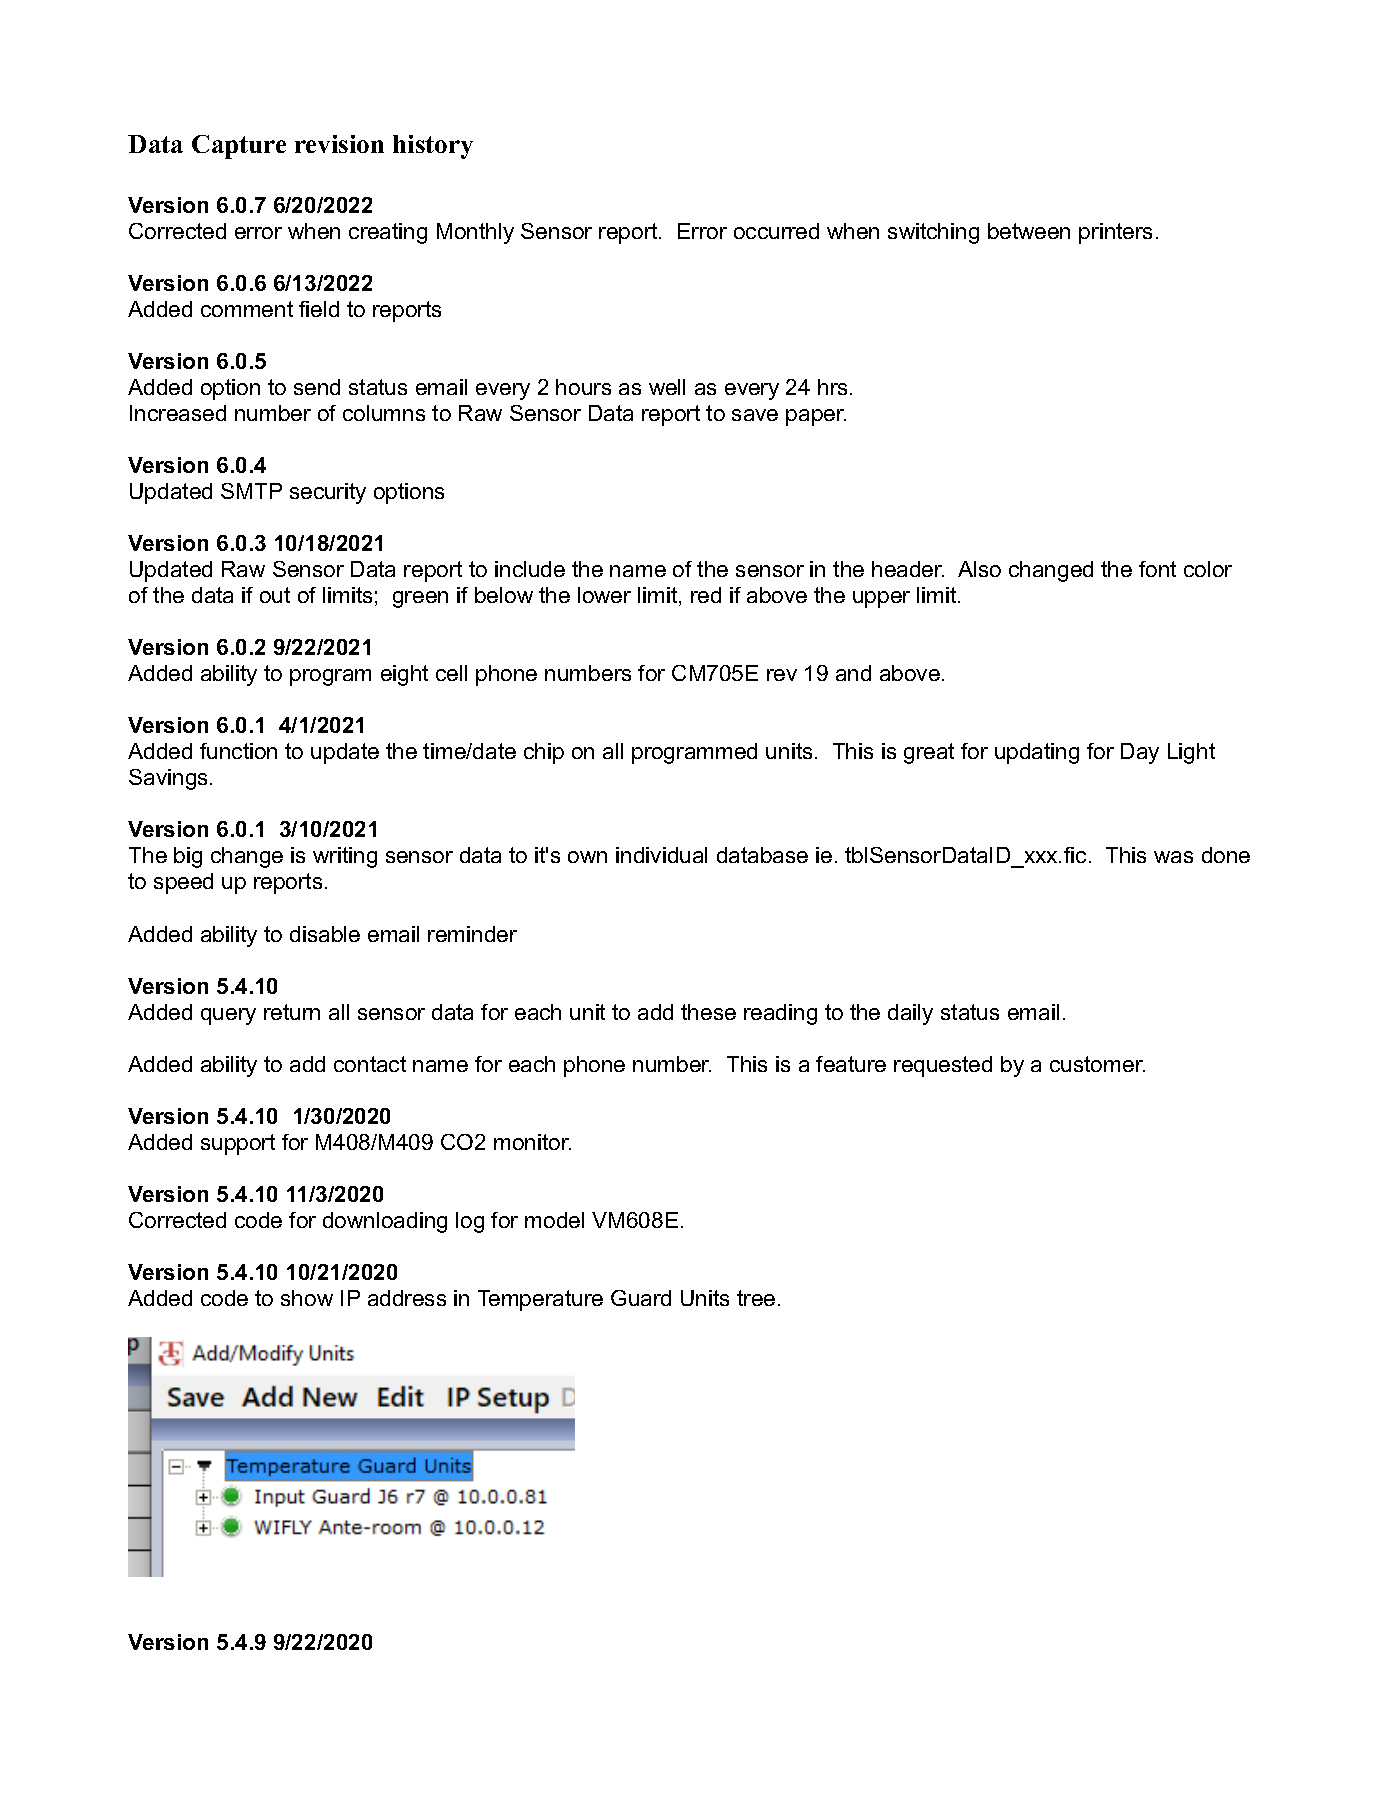  I want to click on printers, so click(1115, 233).
